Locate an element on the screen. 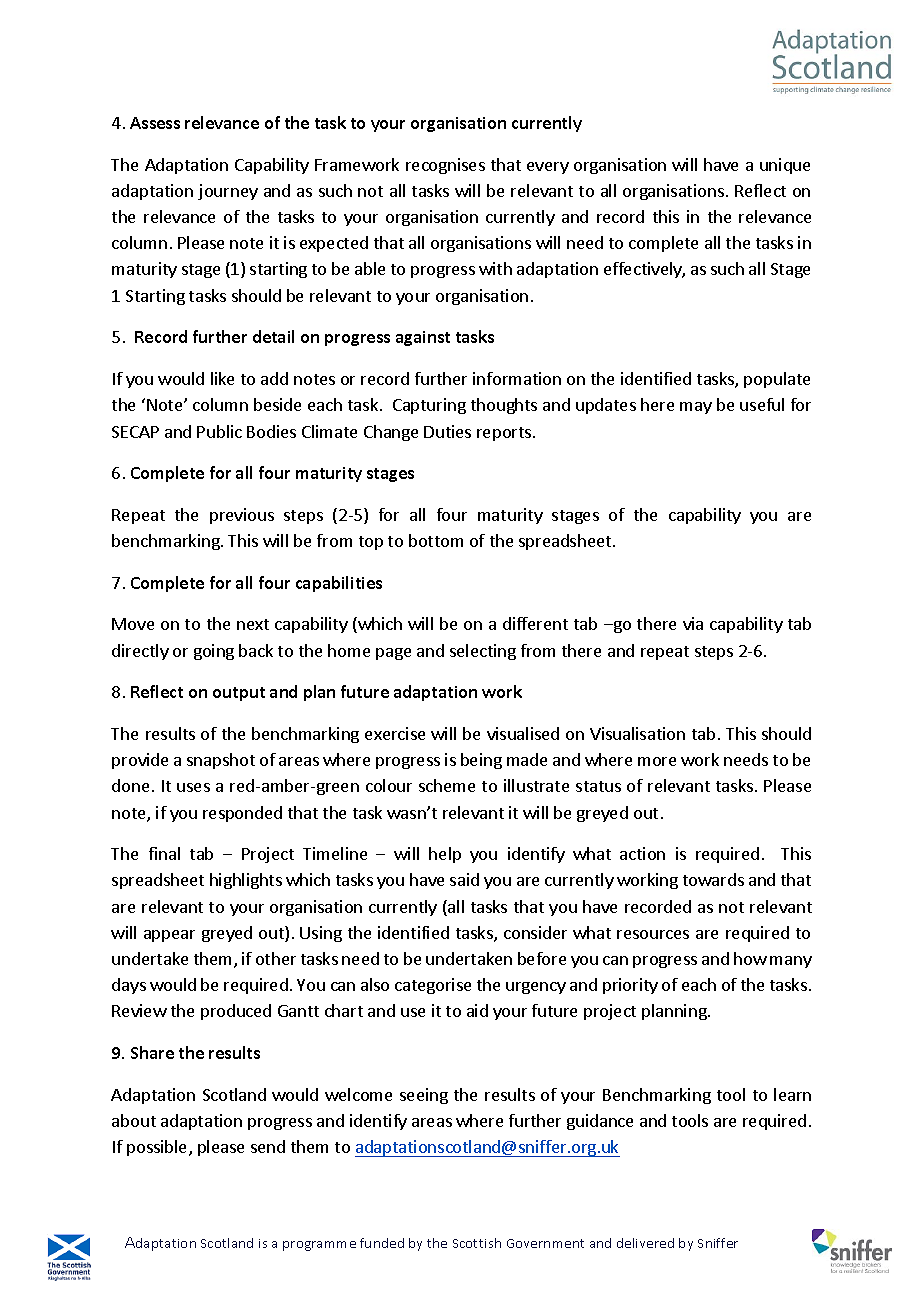 This screenshot has height=1308, width=924. delivered is located at coordinates (645, 1243).
